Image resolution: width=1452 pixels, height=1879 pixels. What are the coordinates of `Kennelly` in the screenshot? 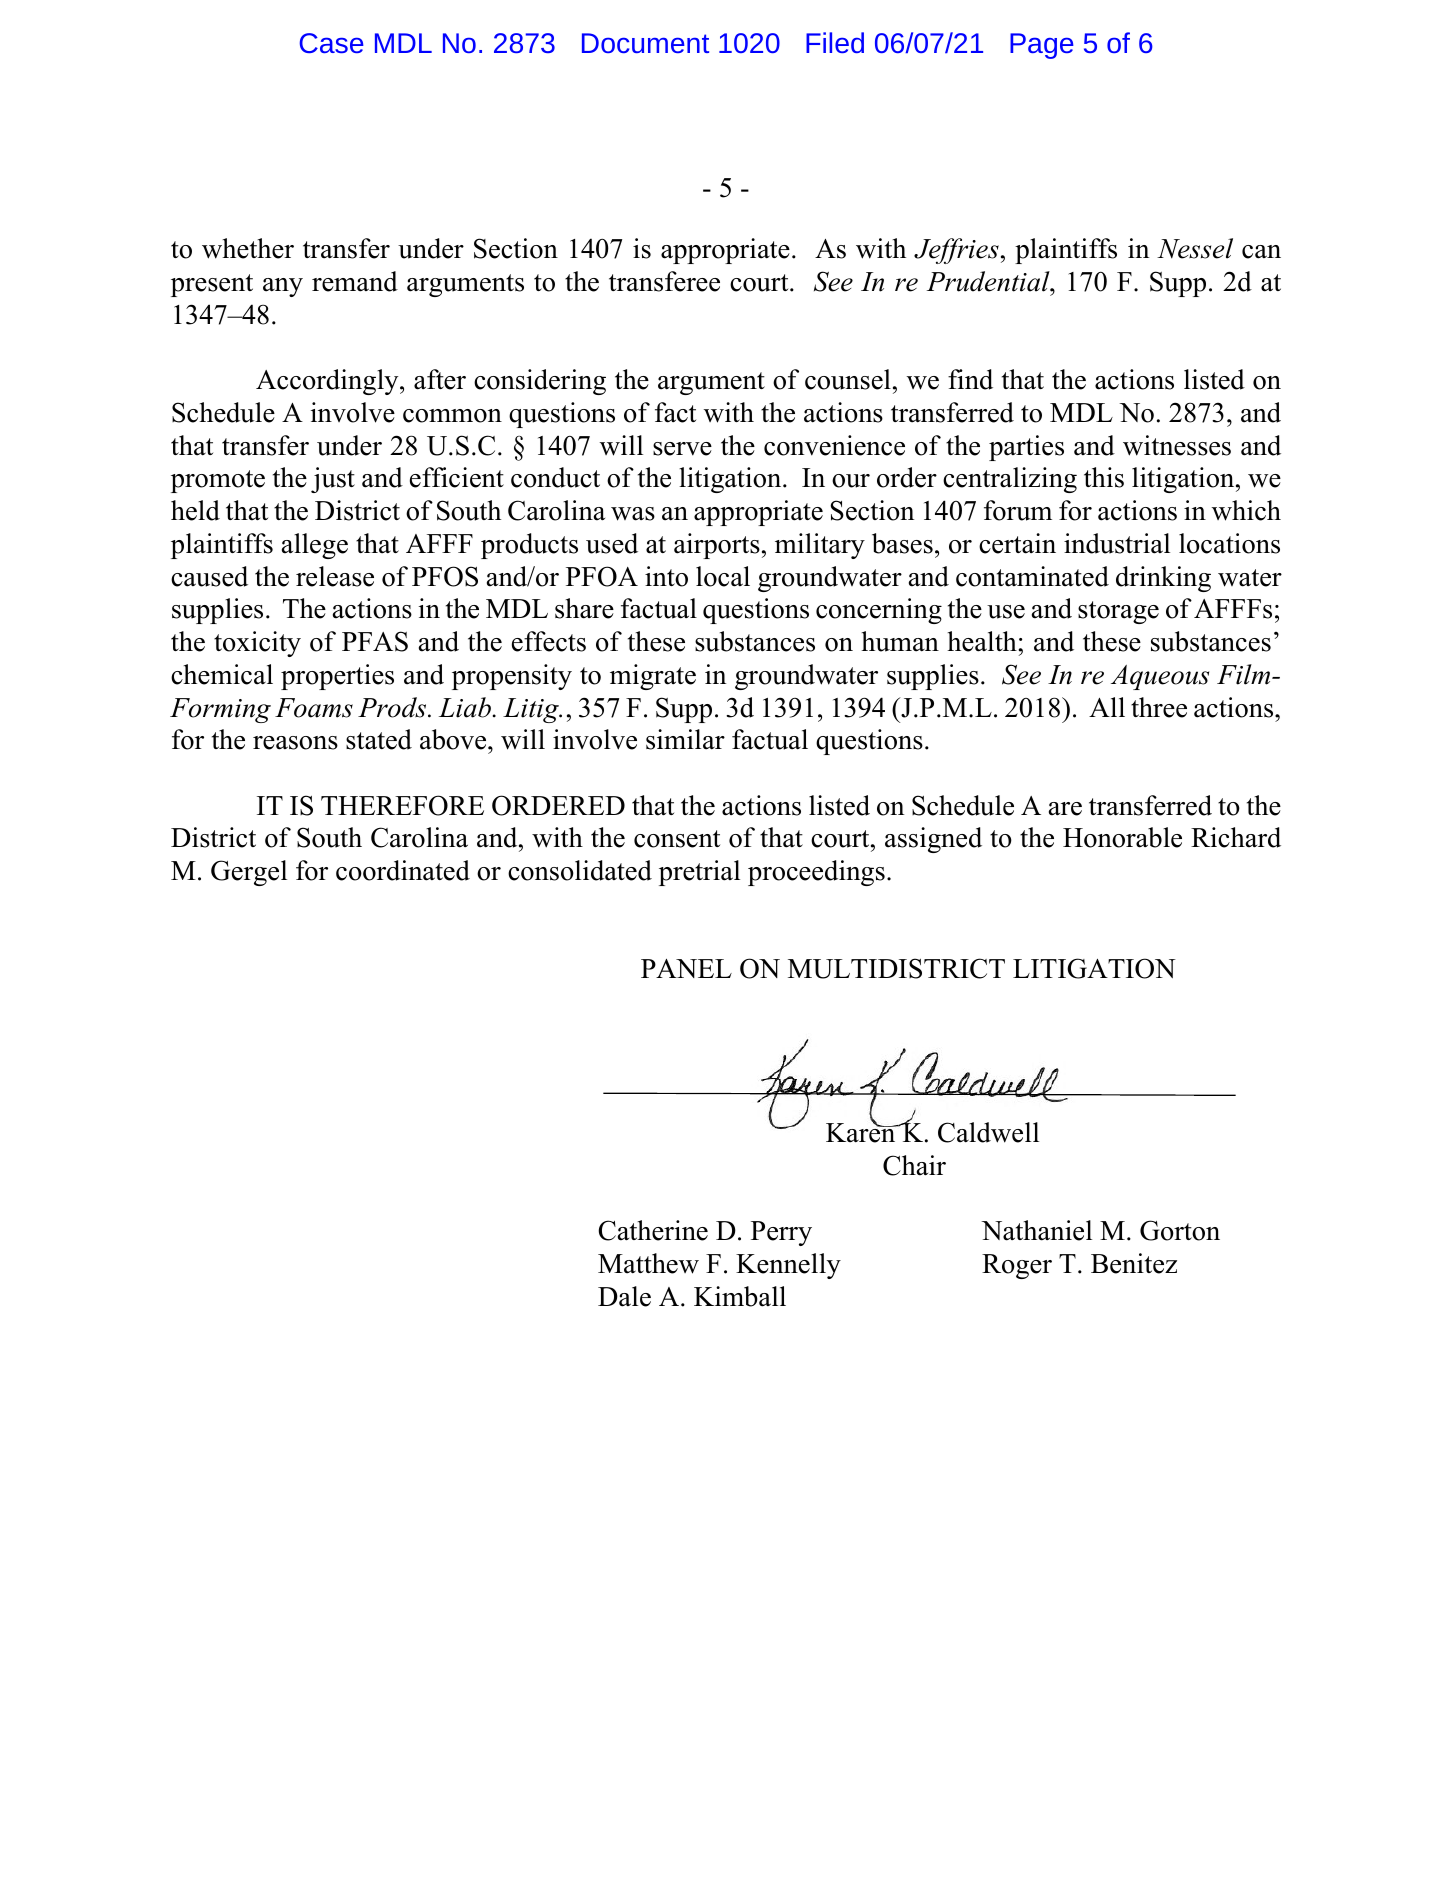 It's located at (788, 1266).
